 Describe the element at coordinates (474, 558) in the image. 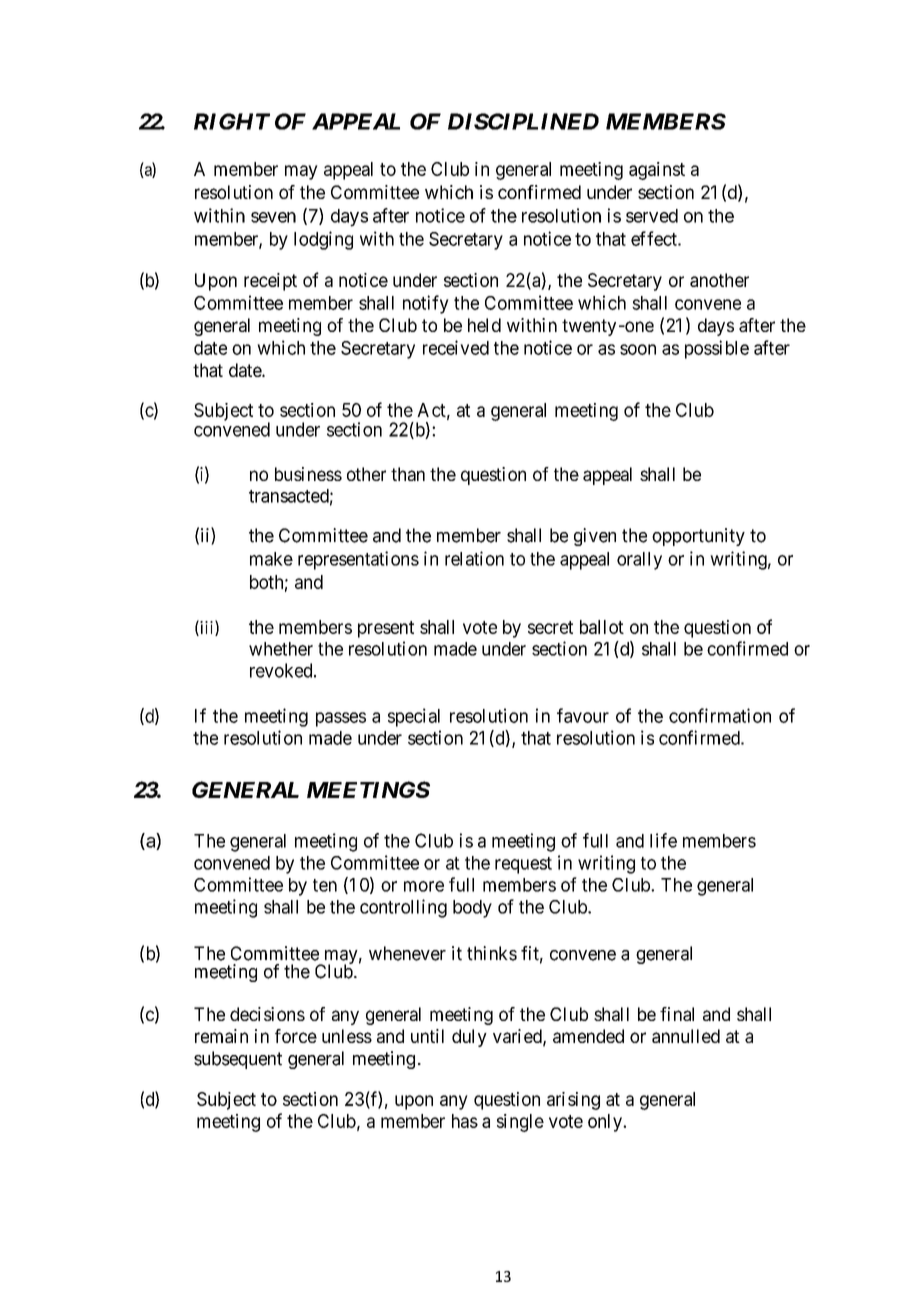

I see `relation` at that location.
